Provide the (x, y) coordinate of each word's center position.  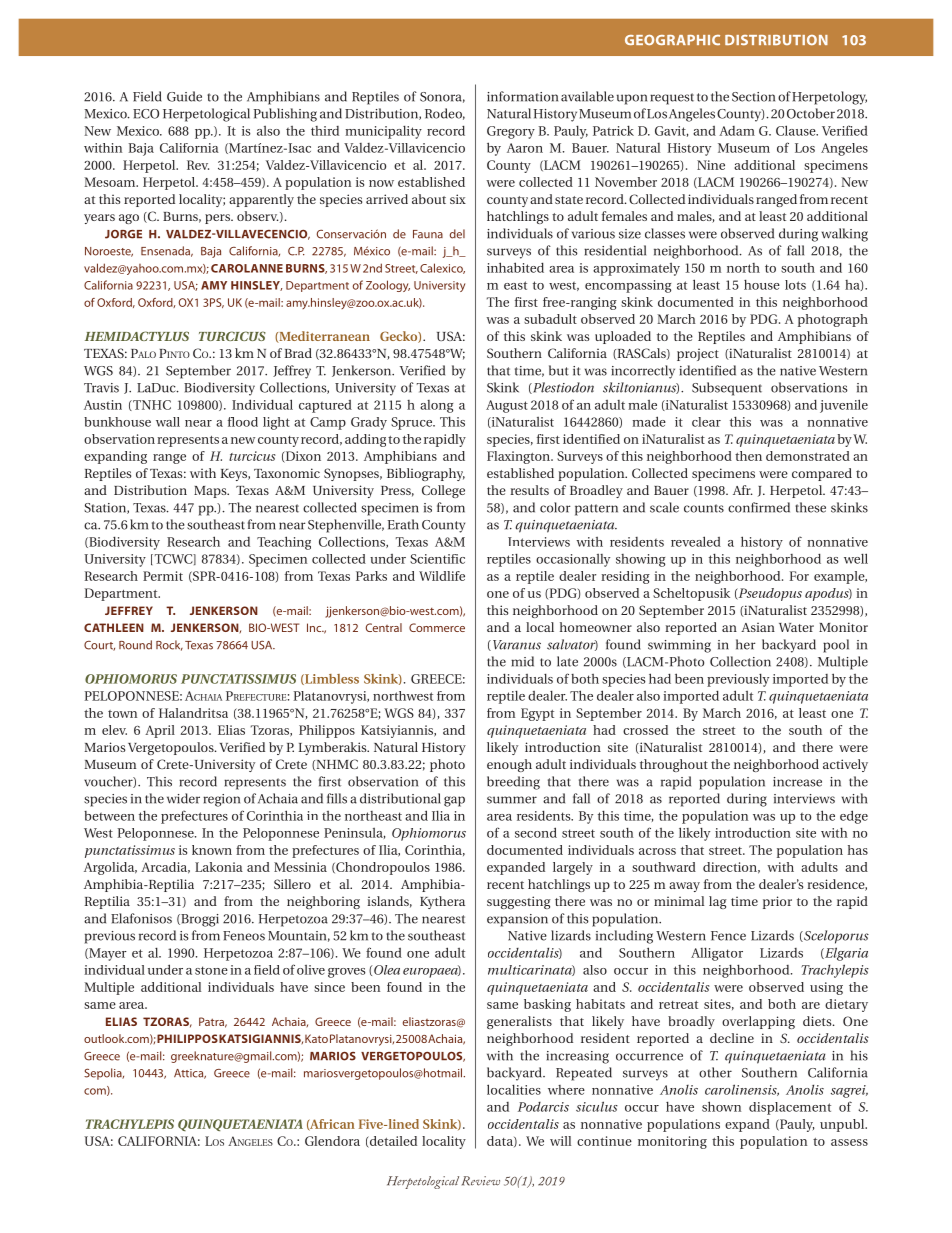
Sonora (442, 97)
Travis (101, 388)
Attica (190, 1074)
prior (777, 902)
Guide (184, 96)
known (212, 850)
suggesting (519, 902)
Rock (169, 645)
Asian (758, 627)
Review (481, 1181)
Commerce (437, 627)
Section (753, 97)
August (507, 406)
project (698, 354)
